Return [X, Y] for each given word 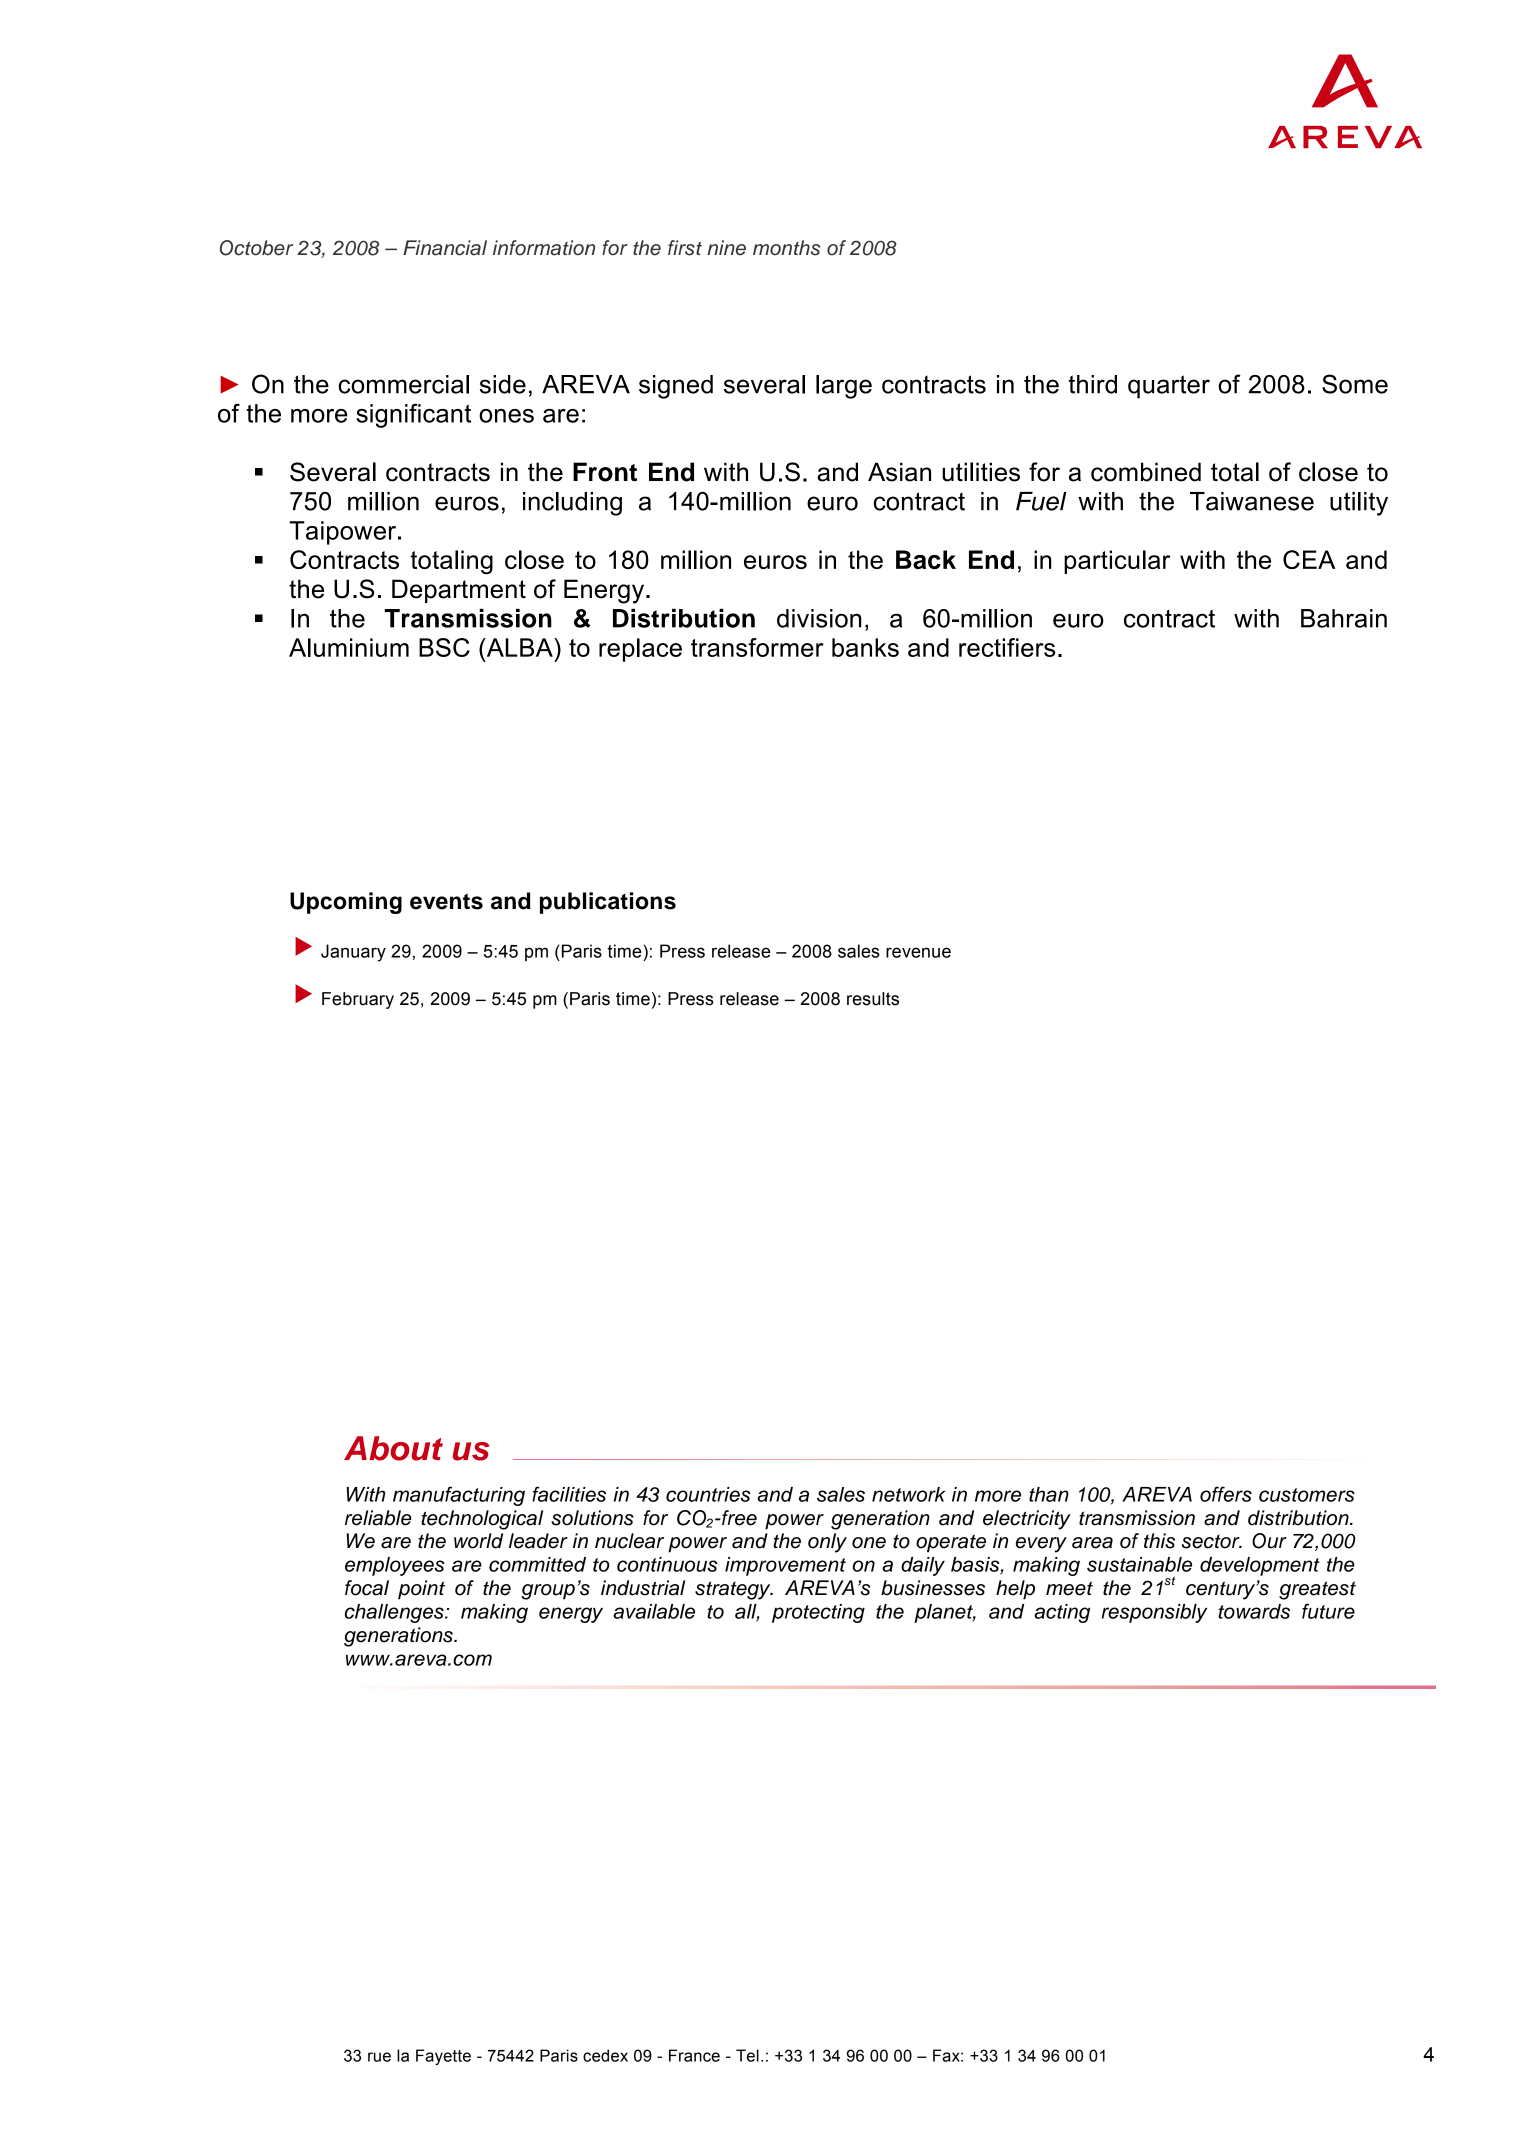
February [358, 1000]
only [827, 1543]
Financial [445, 248]
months [786, 248]
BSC [444, 647]
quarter [1169, 387]
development [1260, 1566]
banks [865, 647]
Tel [747, 2055]
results [873, 999]
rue [379, 2057]
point [421, 1590]
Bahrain [1344, 618]
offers [1226, 1494]
